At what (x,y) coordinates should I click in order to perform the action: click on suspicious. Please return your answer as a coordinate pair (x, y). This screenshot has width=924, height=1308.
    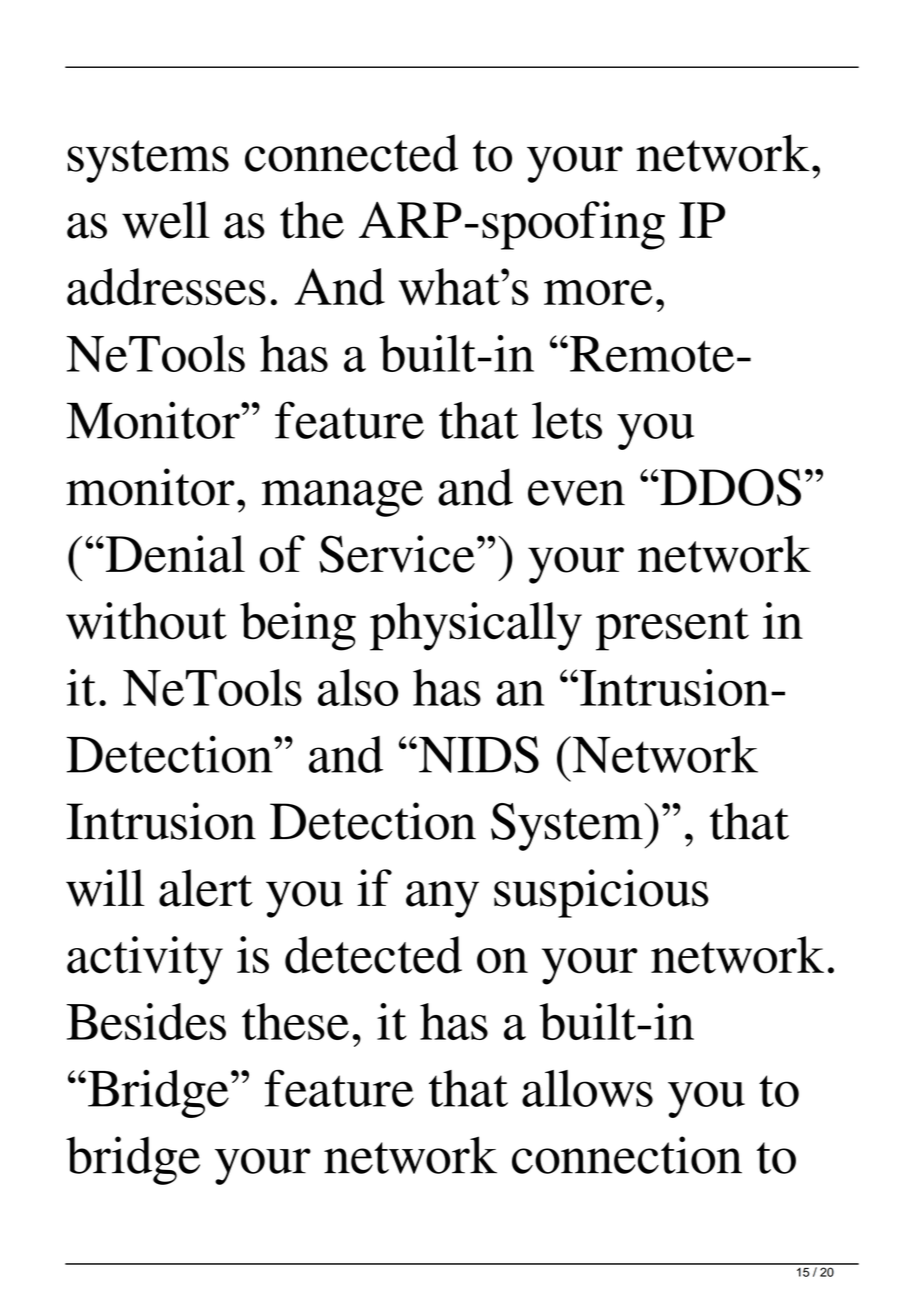
    Looking at the image, I should click on (601, 893).
